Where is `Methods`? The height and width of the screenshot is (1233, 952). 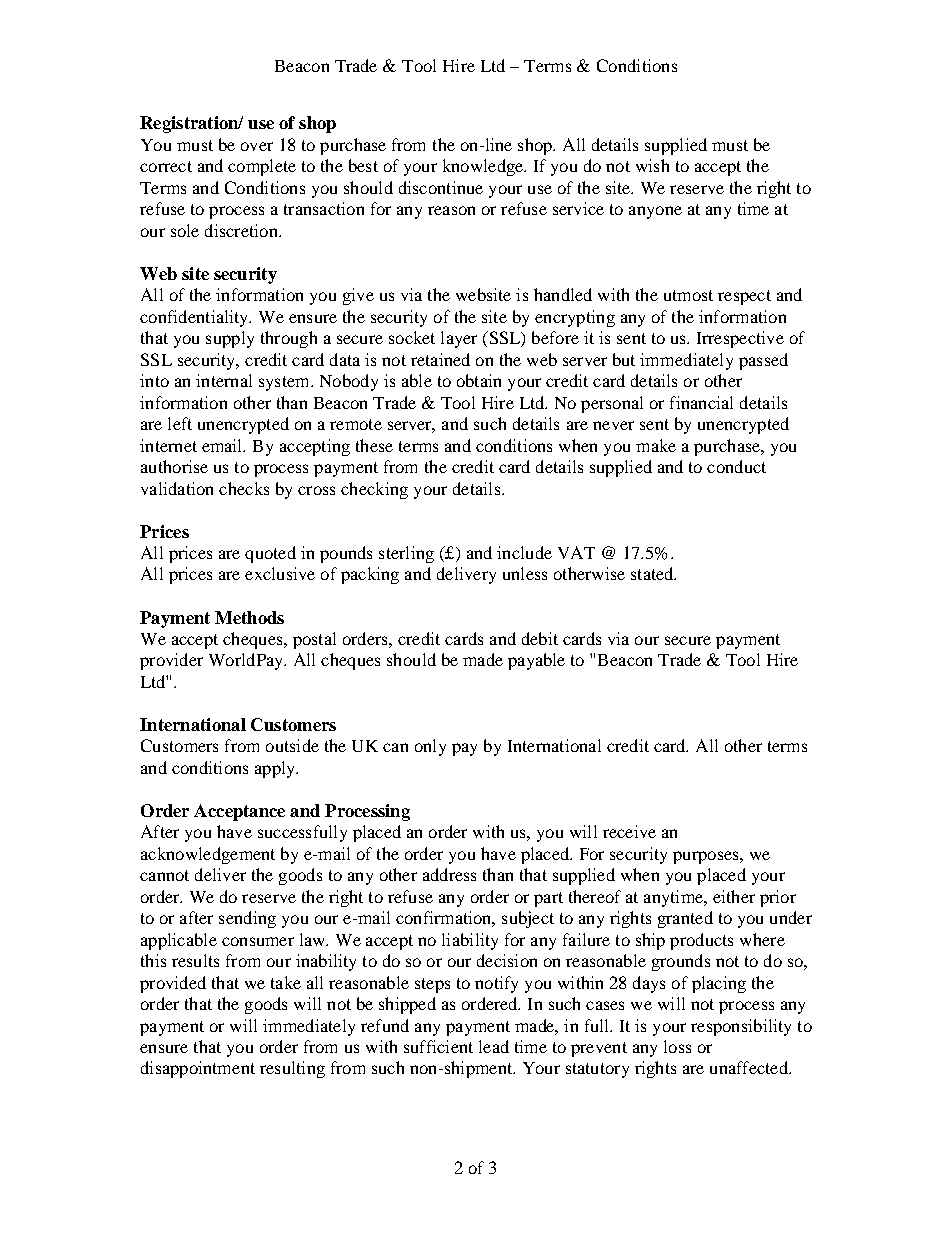
Methods is located at coordinates (249, 617).
